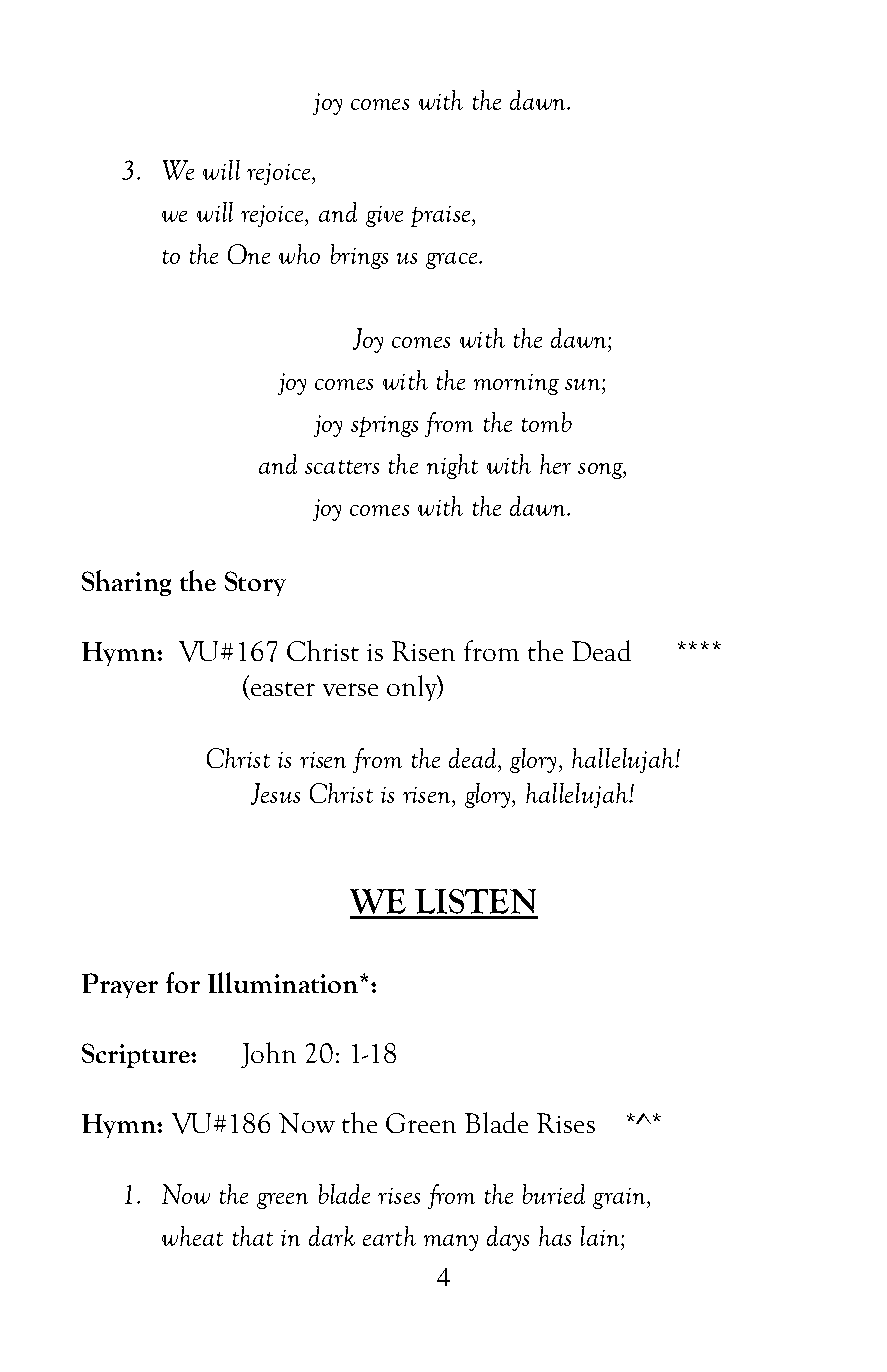 The height and width of the document is (1372, 887). What do you see at coordinates (192, 1236) in the document?
I see `wheat` at bounding box center [192, 1236].
